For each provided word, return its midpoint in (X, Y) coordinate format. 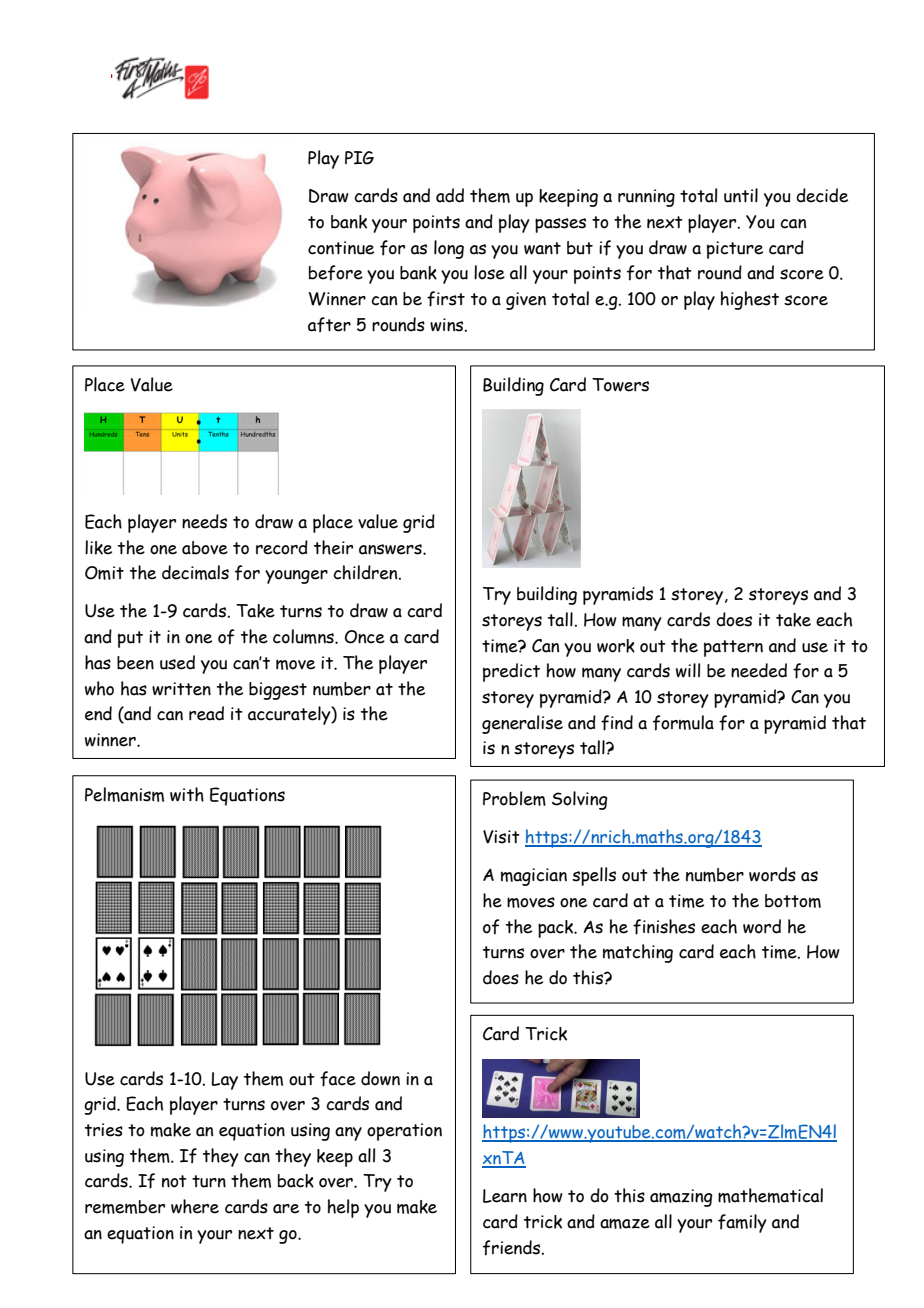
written (181, 689)
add (450, 195)
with (187, 794)
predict (511, 672)
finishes (664, 927)
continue (341, 248)
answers (391, 549)
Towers (620, 385)
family (742, 1223)
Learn (505, 1196)
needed (759, 670)
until (741, 195)
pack (557, 929)
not (174, 1181)
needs (204, 521)
